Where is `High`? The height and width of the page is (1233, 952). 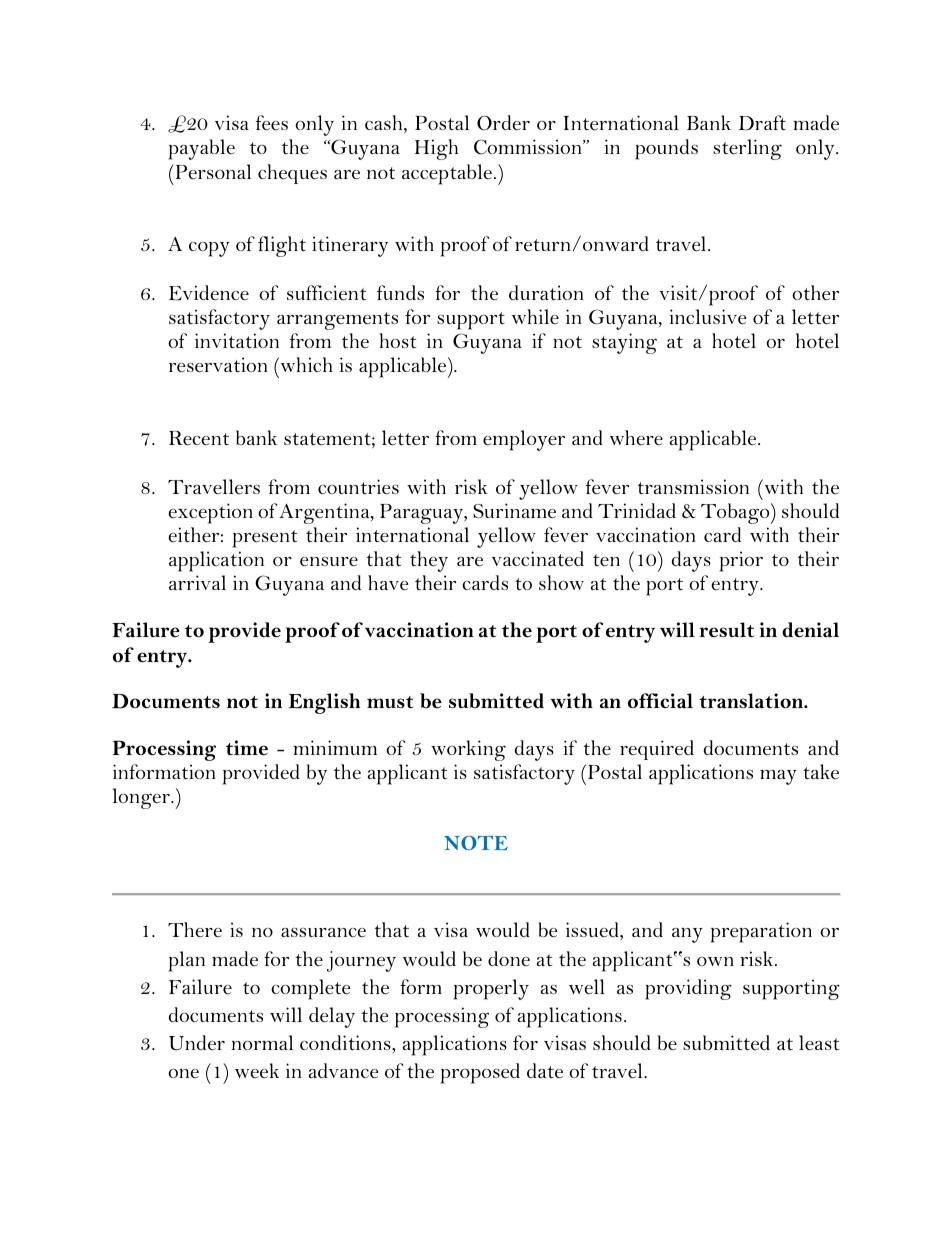
High is located at coordinates (436, 149).
